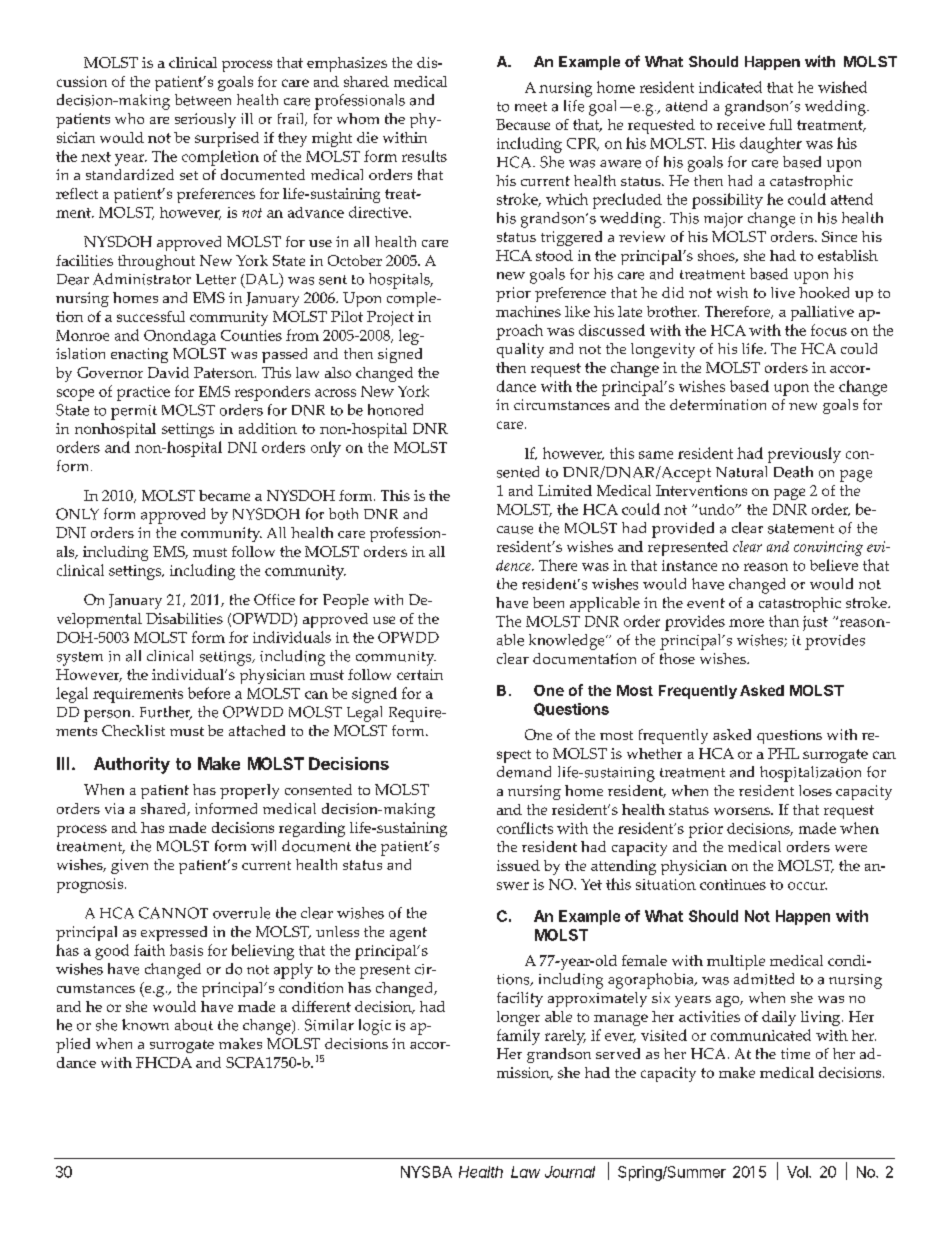 The image size is (952, 1233). What do you see at coordinates (524, 772) in the screenshot?
I see `demand` at bounding box center [524, 772].
